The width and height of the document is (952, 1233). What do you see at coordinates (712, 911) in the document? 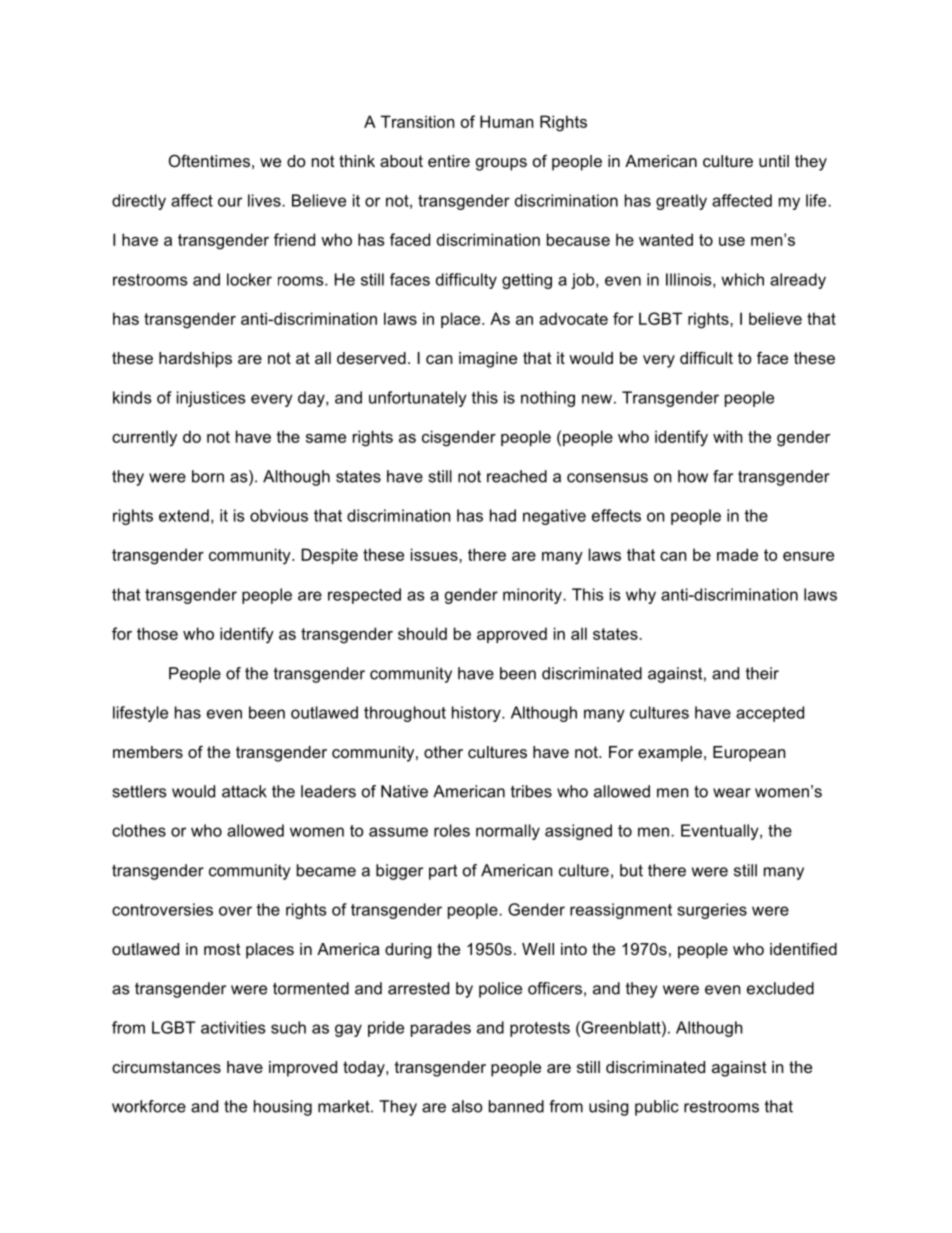
I see `surgeries` at bounding box center [712, 911].
